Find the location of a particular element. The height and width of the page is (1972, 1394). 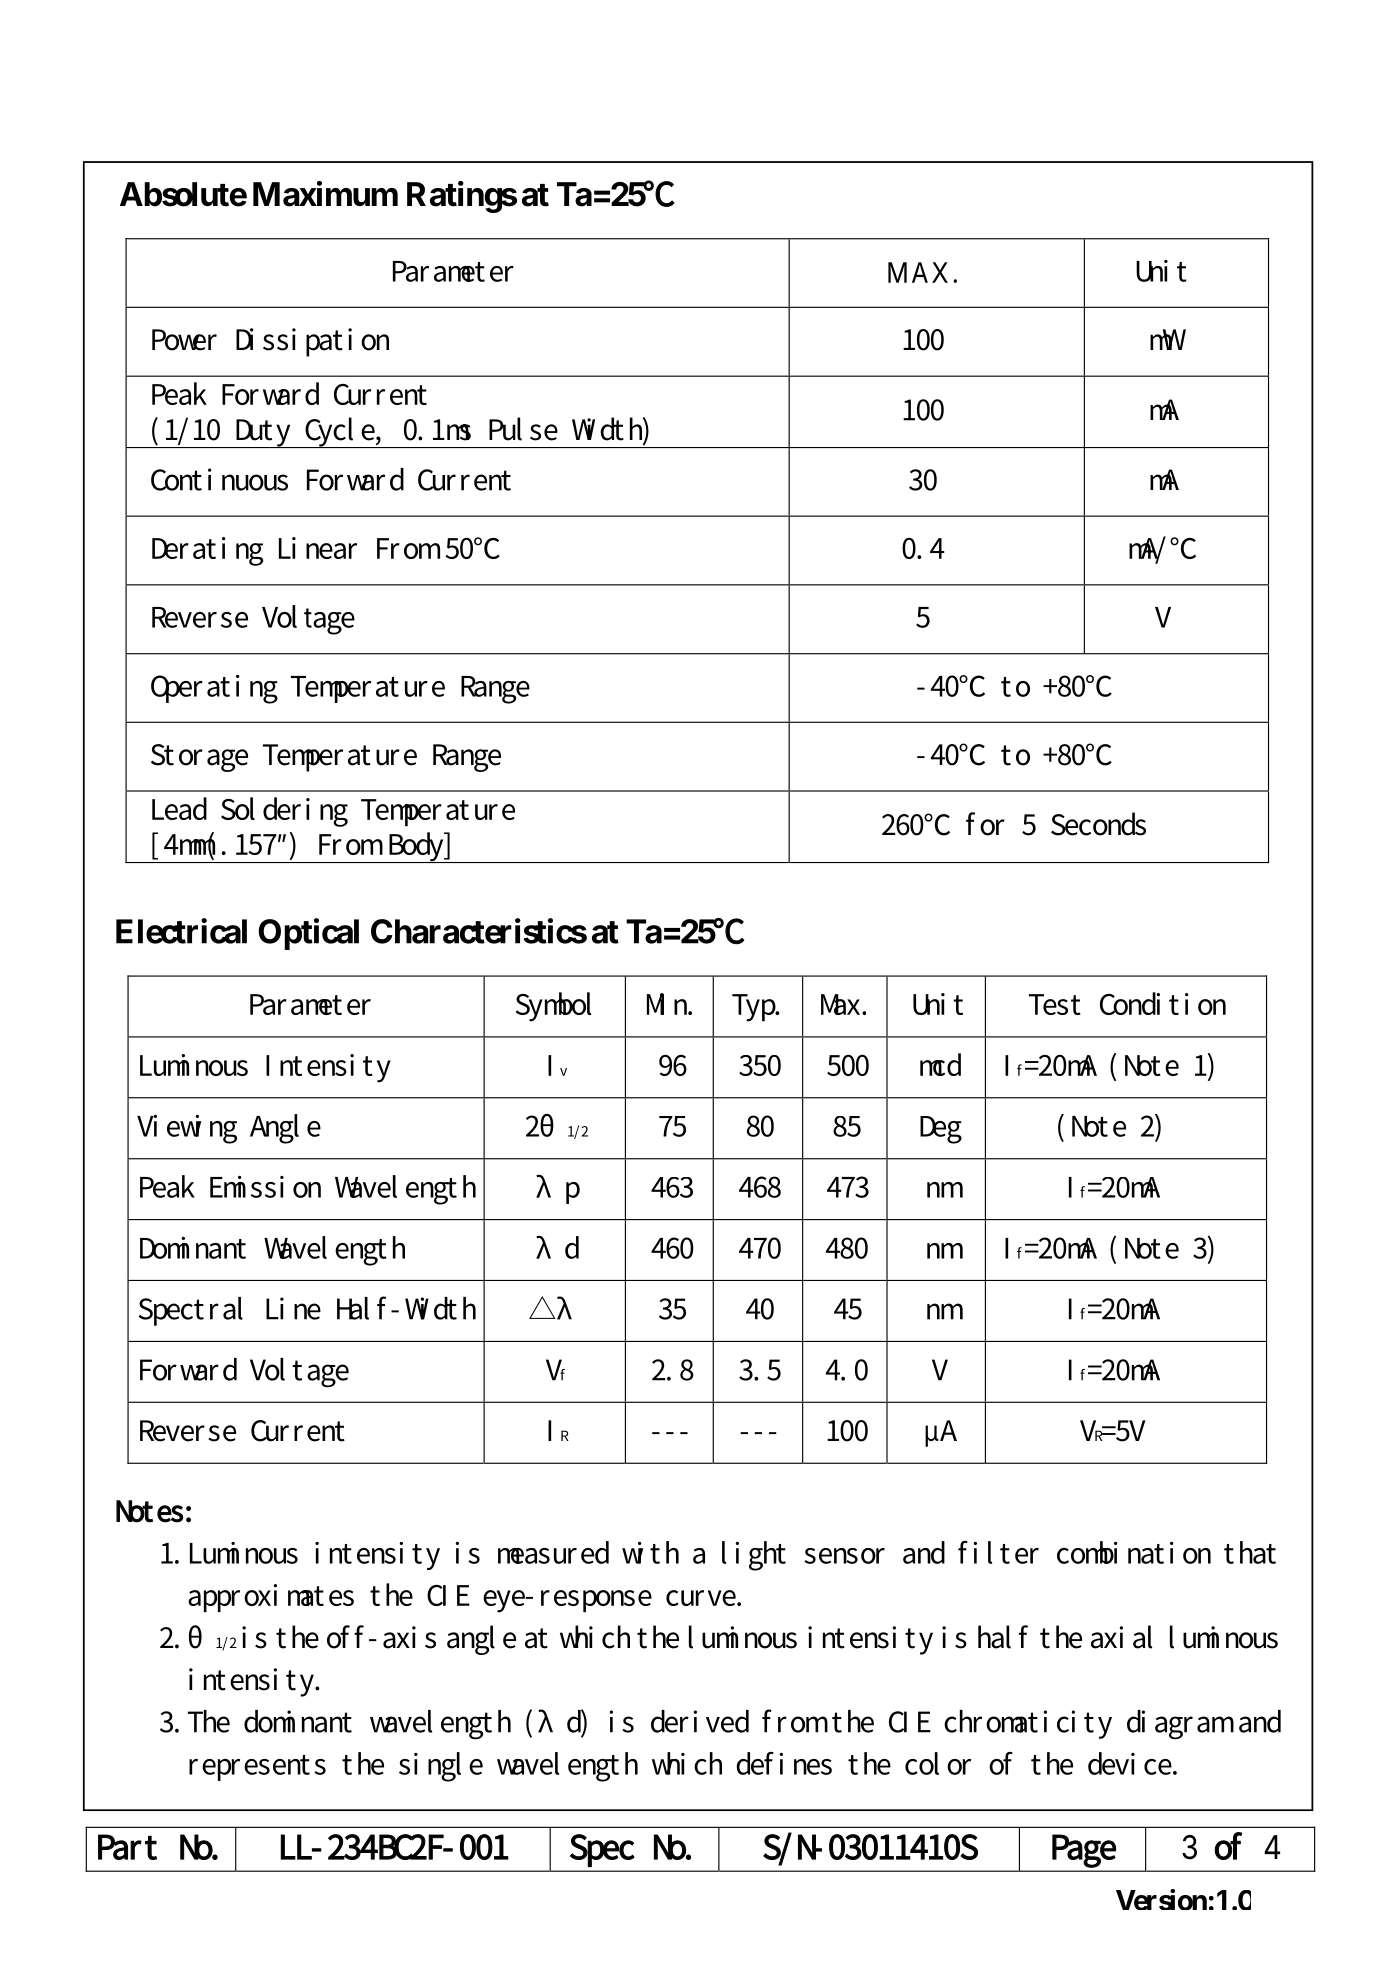

Optical is located at coordinates (308, 934).
